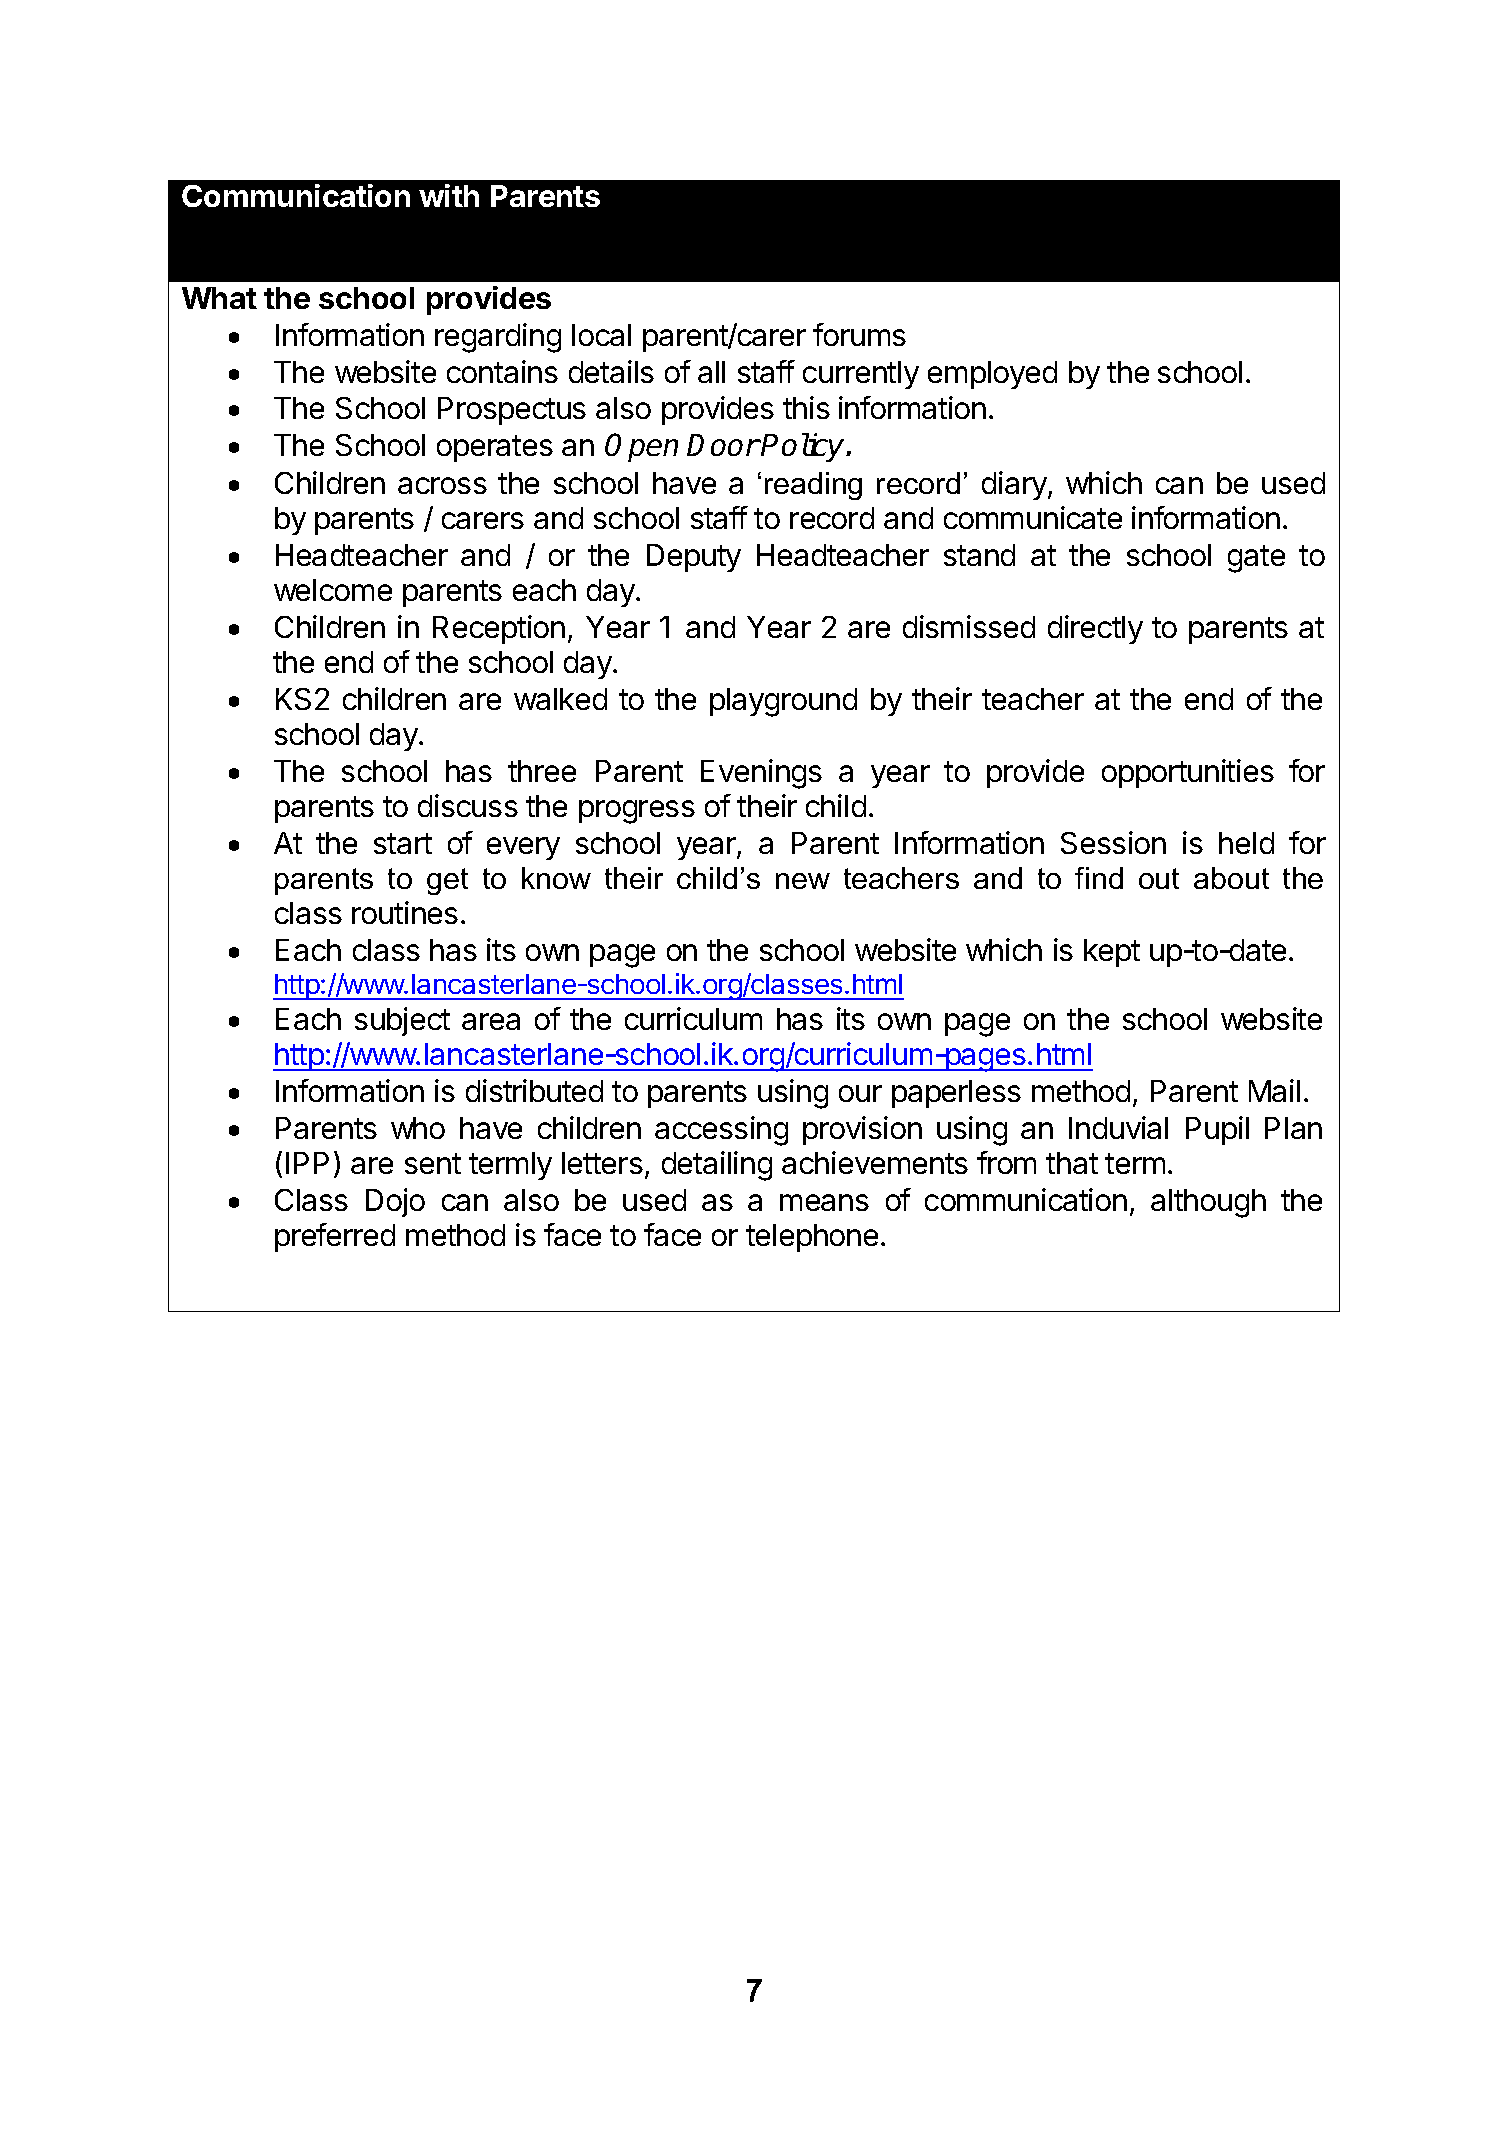 This screenshot has height=2133, width=1509. What do you see at coordinates (813, 486) in the screenshot?
I see `reading` at bounding box center [813, 486].
